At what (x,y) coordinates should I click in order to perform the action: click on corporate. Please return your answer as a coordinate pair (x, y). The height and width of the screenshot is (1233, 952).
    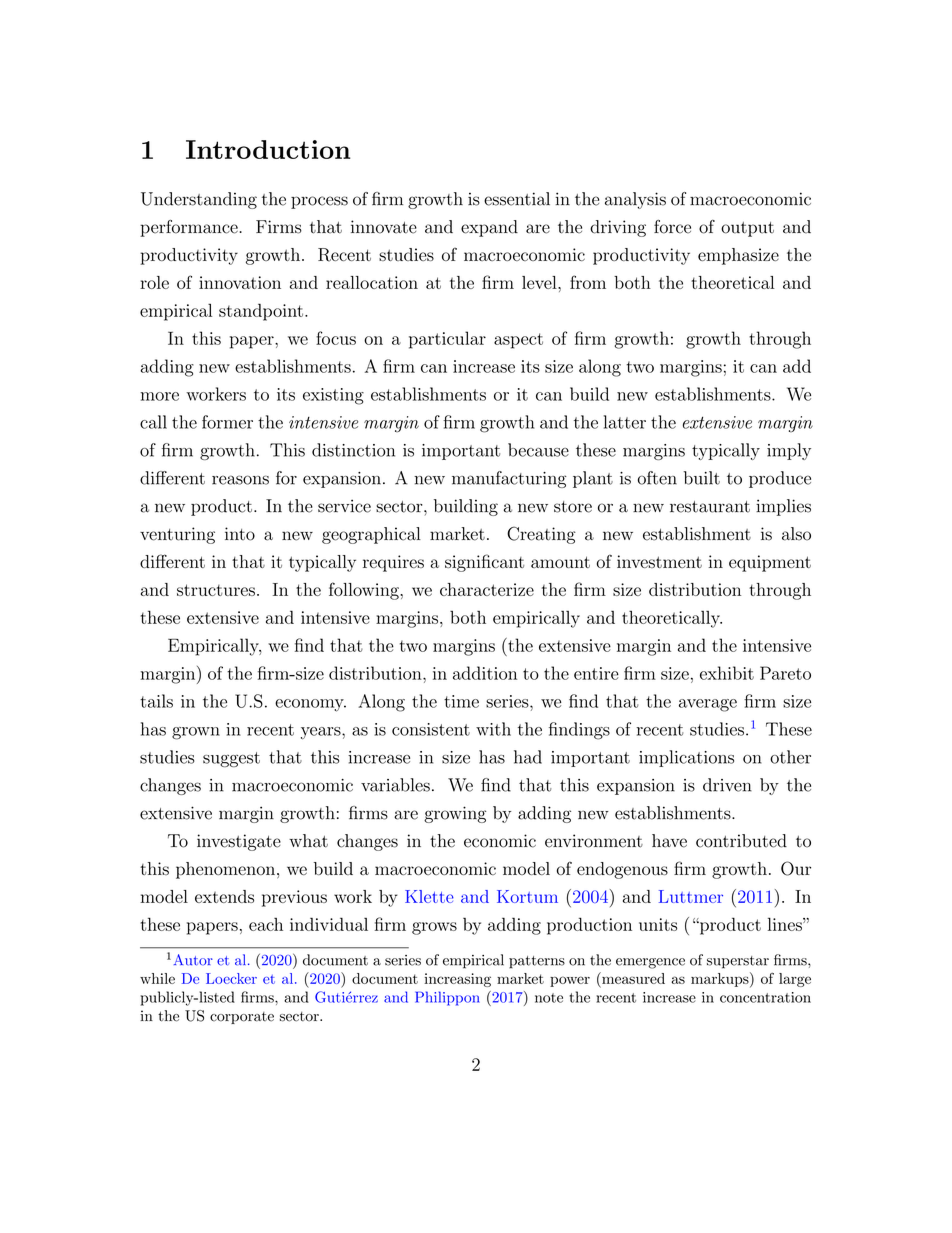
    Looking at the image, I should click on (242, 1018).
